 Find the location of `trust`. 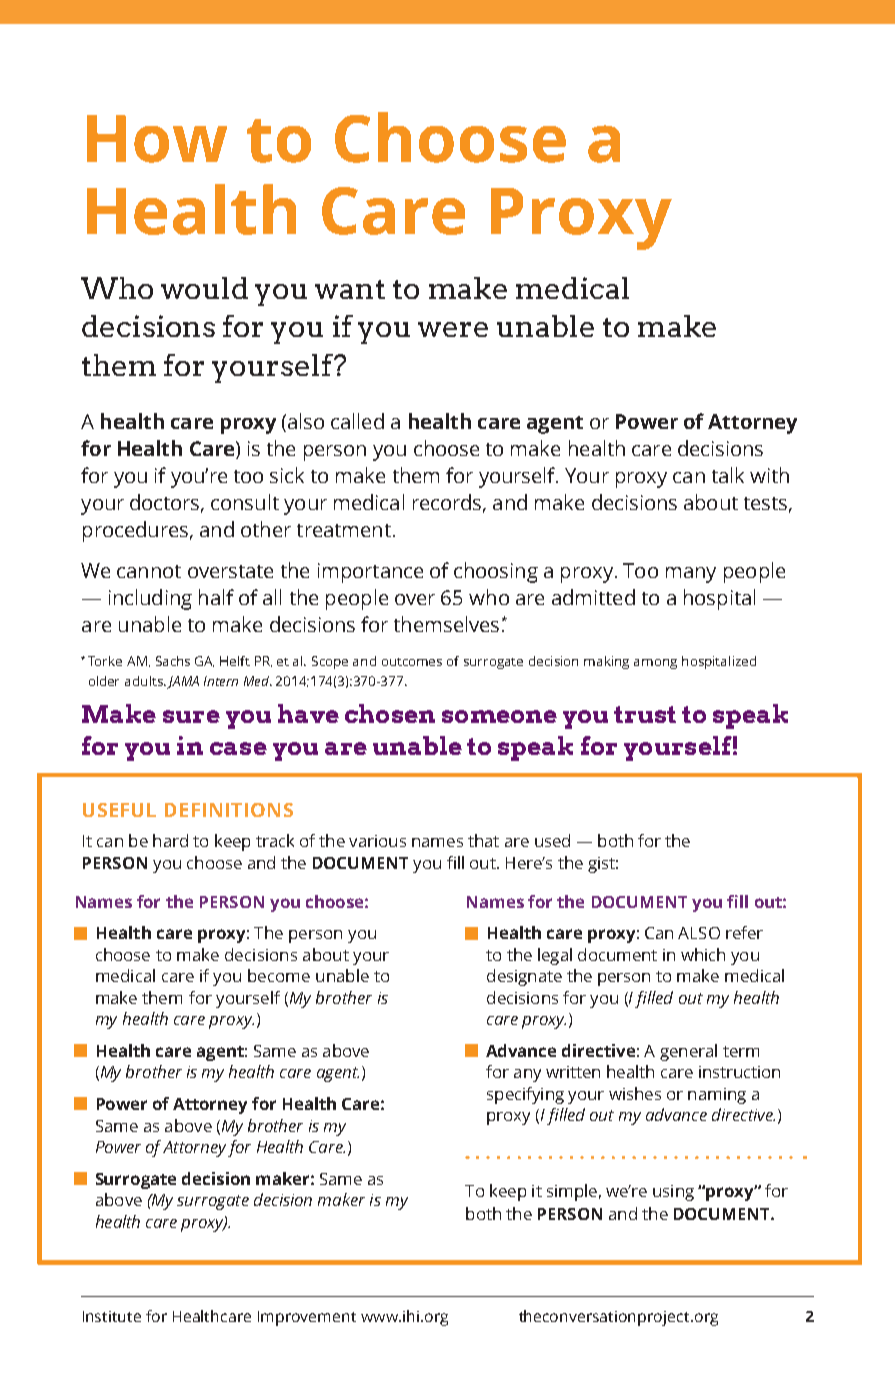

trust is located at coordinates (645, 714).
